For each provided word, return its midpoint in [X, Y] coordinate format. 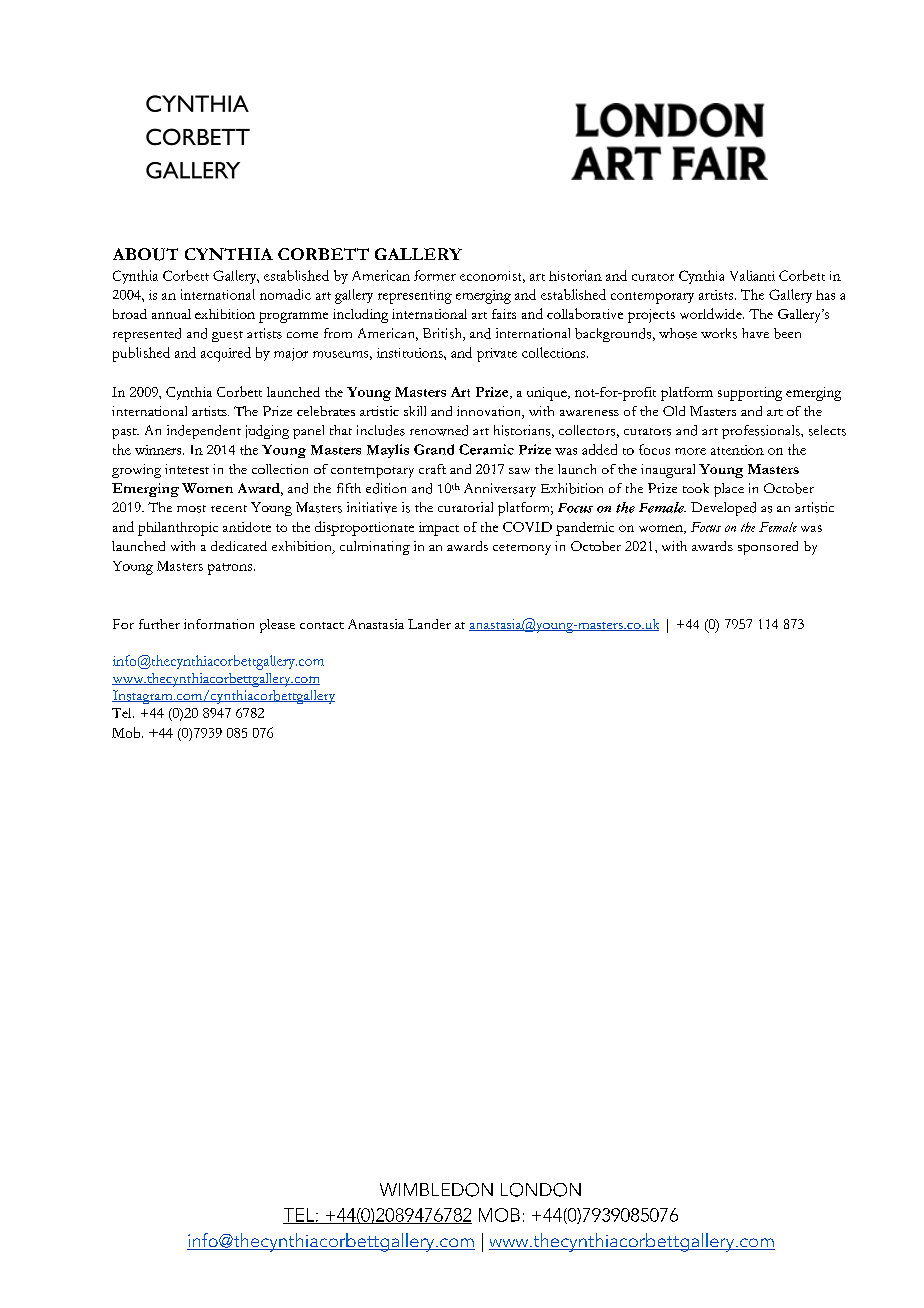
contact [322, 625]
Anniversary [500, 490]
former [435, 275]
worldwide [712, 313]
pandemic [585, 529]
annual [171, 314]
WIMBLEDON [436, 1190]
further [159, 624]
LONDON [541, 1190]
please [277, 626]
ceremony [522, 549]
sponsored [768, 548]
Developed [723, 509]
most [191, 509]
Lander [429, 624]
